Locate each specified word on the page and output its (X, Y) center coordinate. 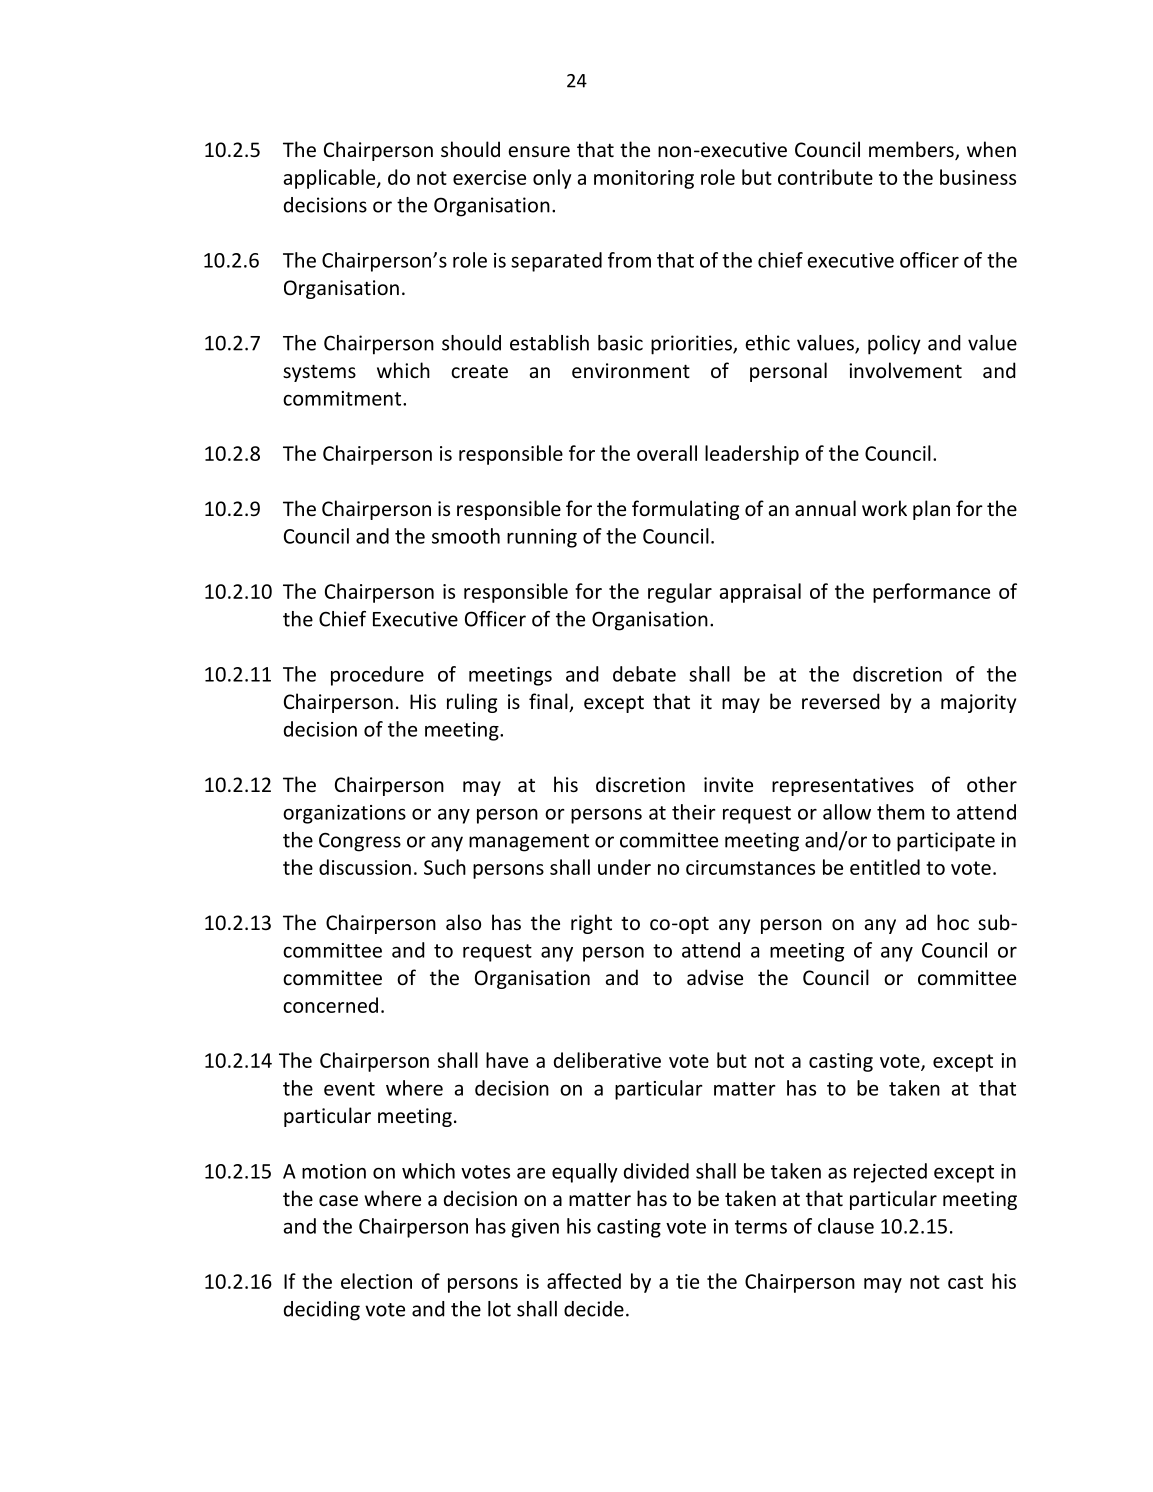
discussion (365, 867)
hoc (953, 922)
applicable (331, 179)
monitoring (644, 179)
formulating (685, 510)
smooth (466, 536)
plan (931, 510)
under (624, 867)
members (912, 150)
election (376, 1281)
